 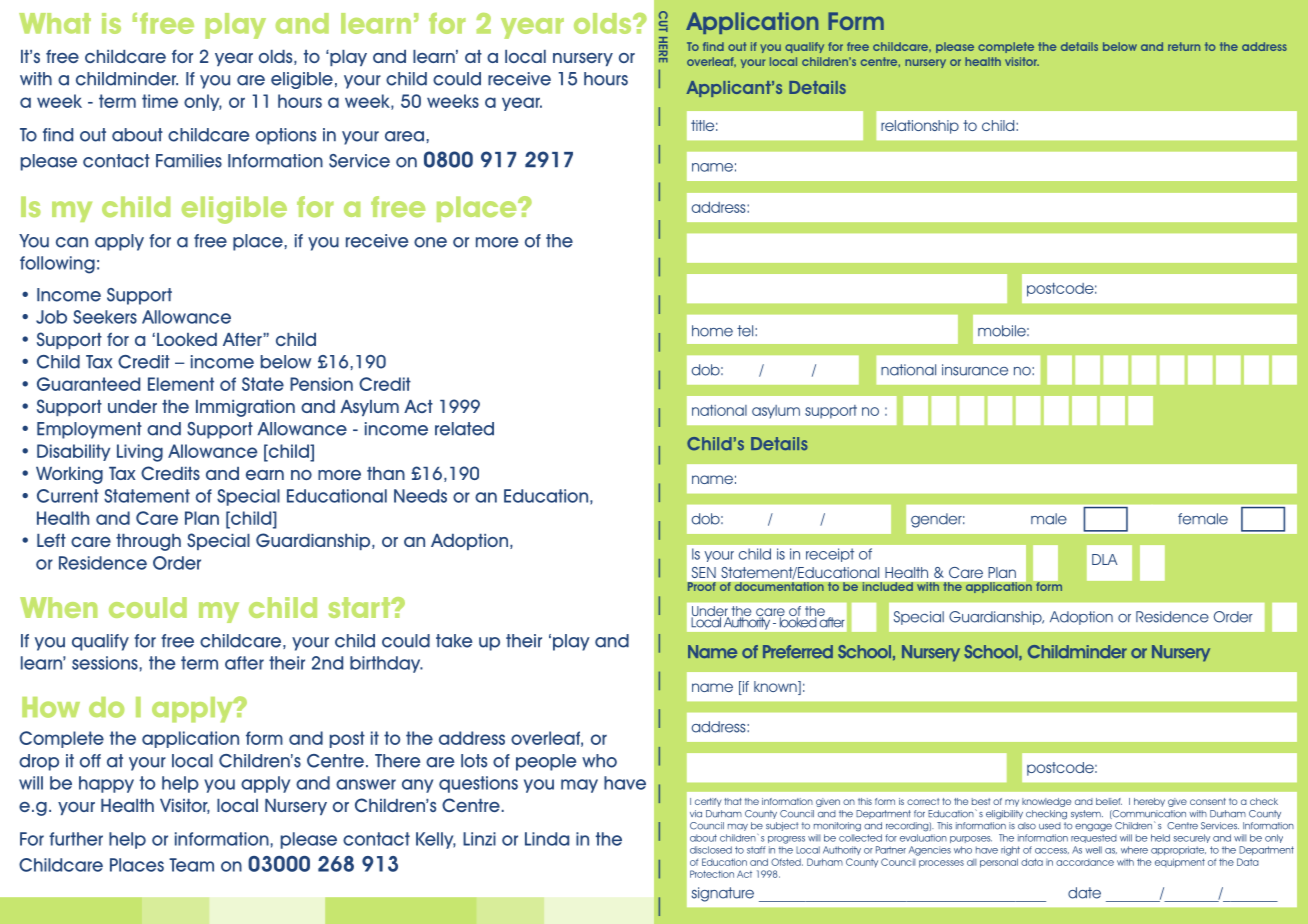 What do you see at coordinates (140, 453) in the screenshot?
I see `Living` at bounding box center [140, 453].
